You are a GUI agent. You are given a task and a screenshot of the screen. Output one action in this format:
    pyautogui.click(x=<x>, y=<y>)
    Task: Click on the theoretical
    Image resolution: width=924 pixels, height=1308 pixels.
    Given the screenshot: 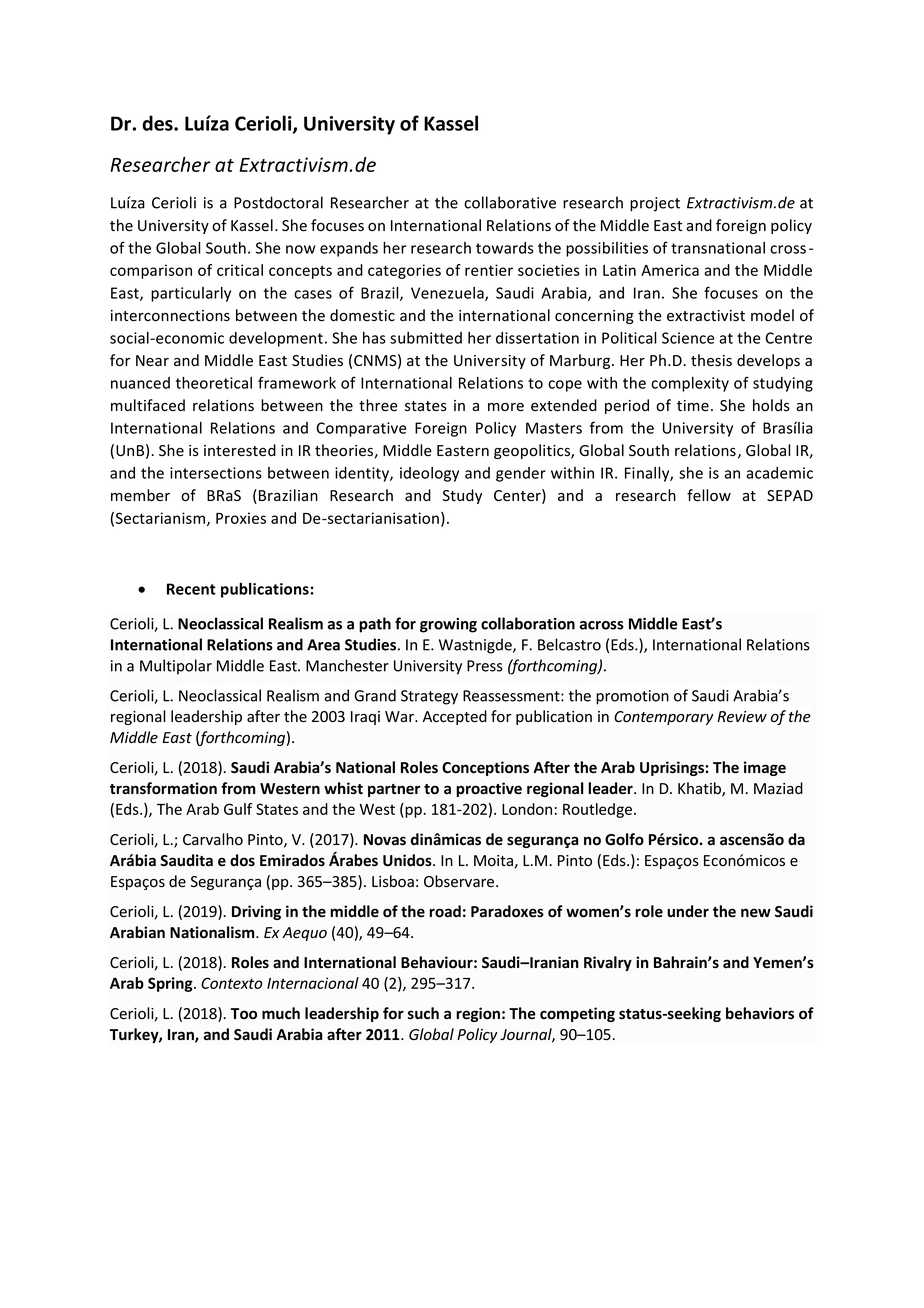 What is the action you would take?
    pyautogui.click(x=214, y=383)
